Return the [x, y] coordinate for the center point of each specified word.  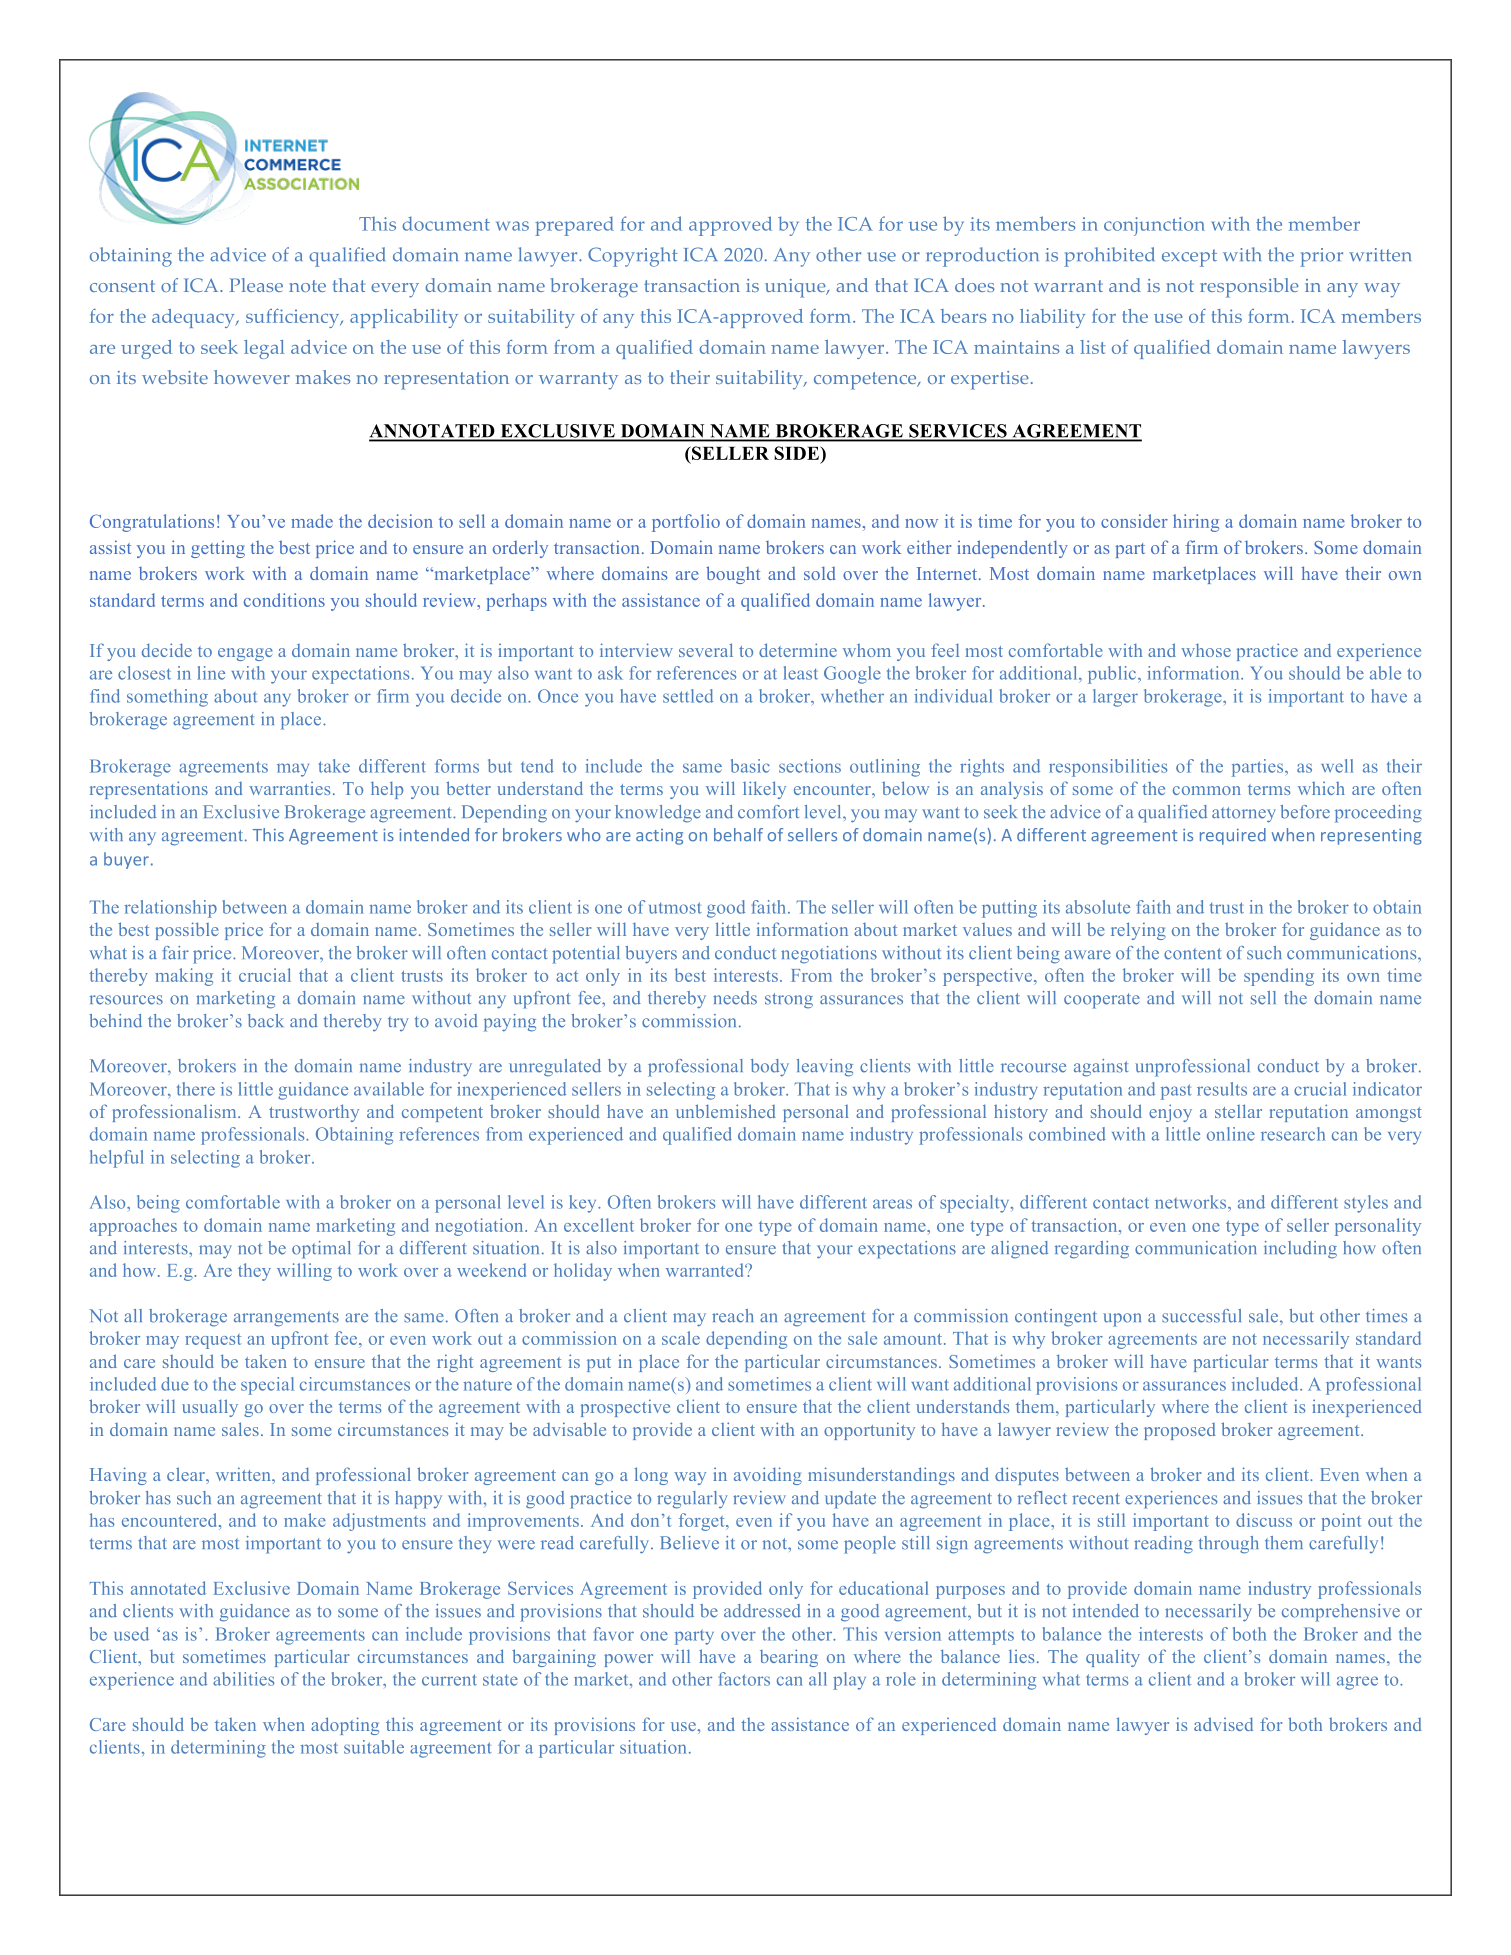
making [184, 977]
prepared [574, 226]
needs [735, 998]
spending [1279, 977]
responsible [1249, 288]
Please [256, 285]
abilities [243, 1679]
